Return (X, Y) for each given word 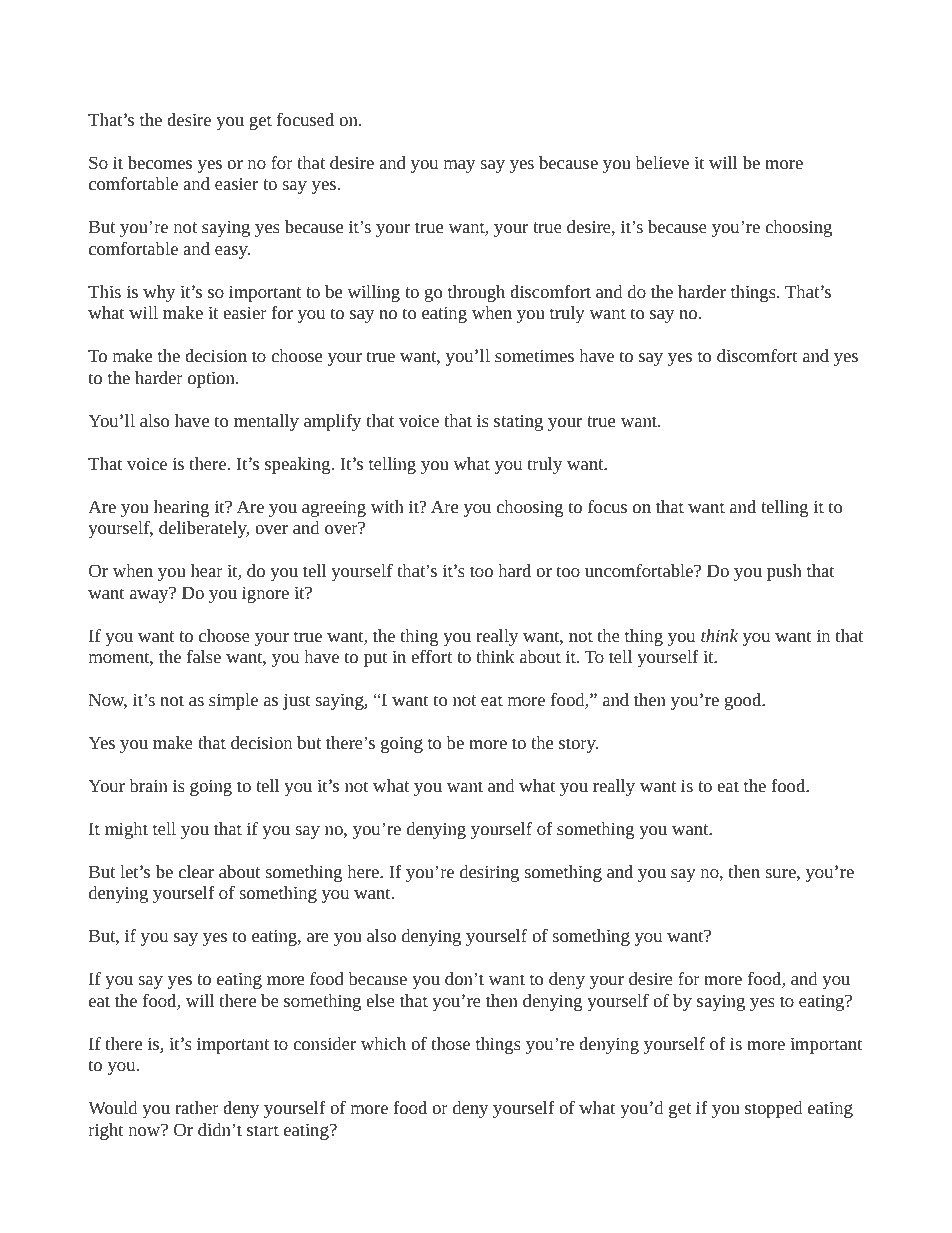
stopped (773, 1109)
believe (662, 162)
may (459, 166)
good (744, 701)
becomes (160, 162)
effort (431, 656)
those (451, 1043)
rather (197, 1107)
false (204, 656)
